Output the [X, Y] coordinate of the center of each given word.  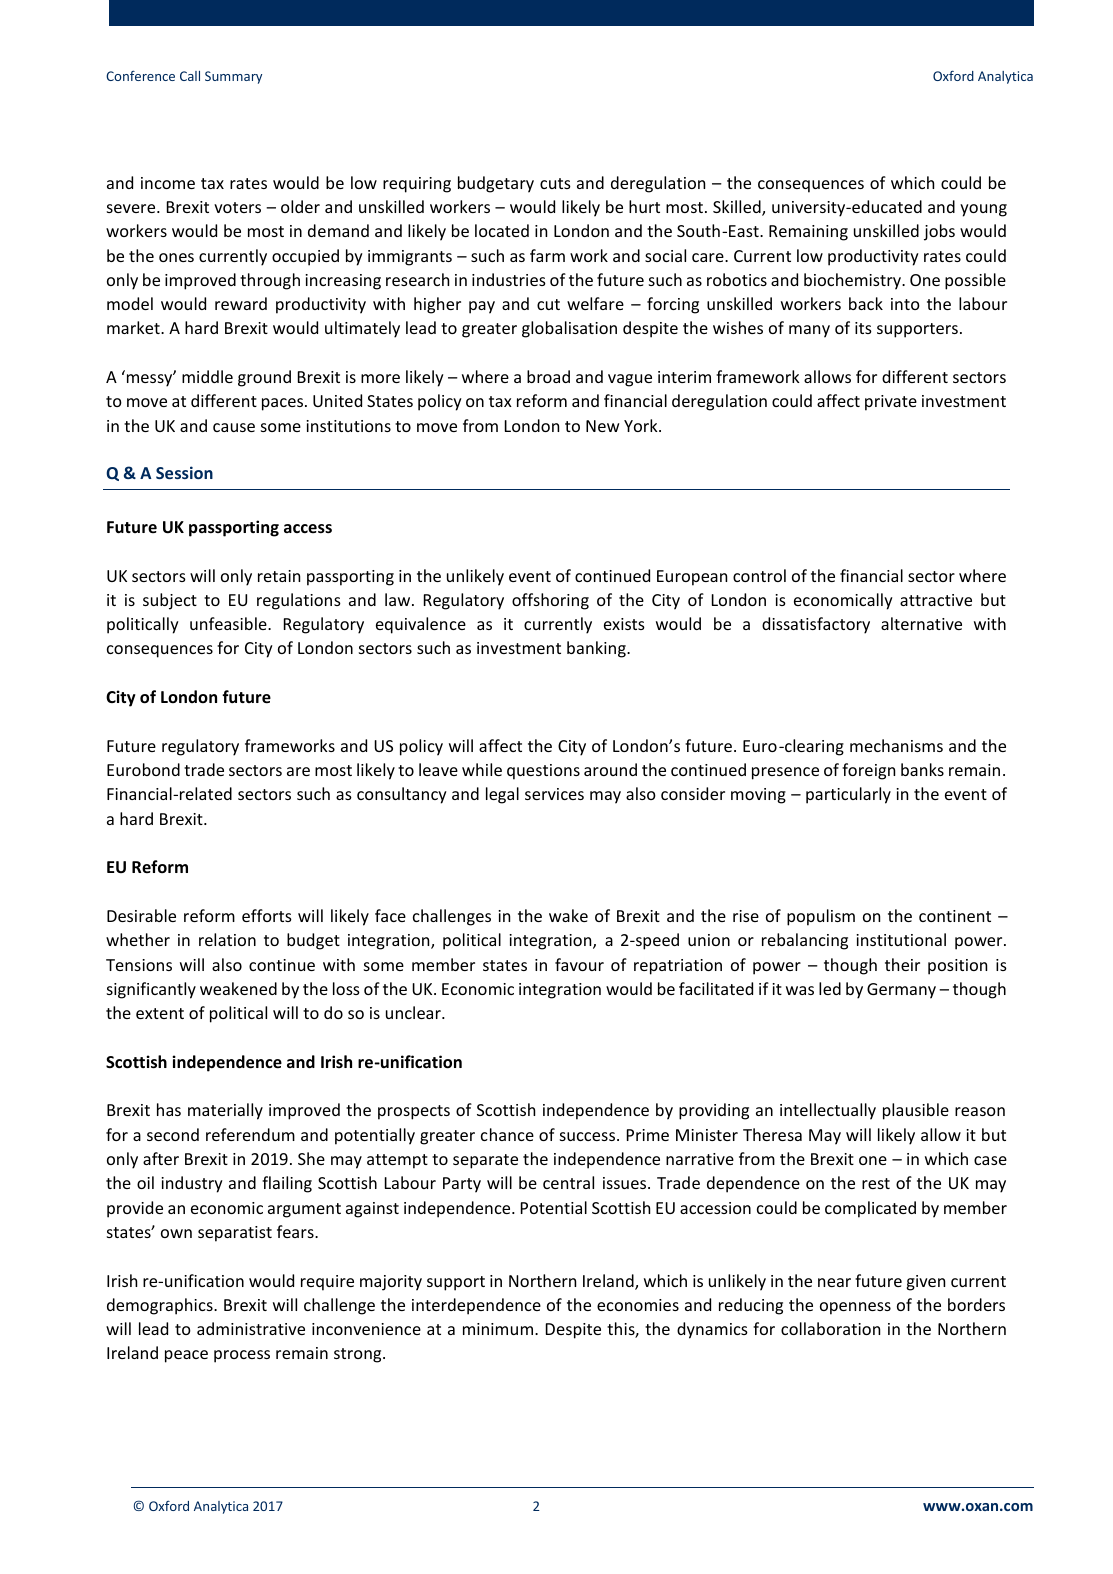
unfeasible [229, 623]
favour [579, 964]
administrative [251, 1328]
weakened [238, 988]
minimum [499, 1329]
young [983, 210]
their [902, 964]
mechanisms [896, 745]
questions [543, 772]
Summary [233, 77]
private [891, 403]
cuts [555, 183]
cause [234, 427]
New [602, 426]
